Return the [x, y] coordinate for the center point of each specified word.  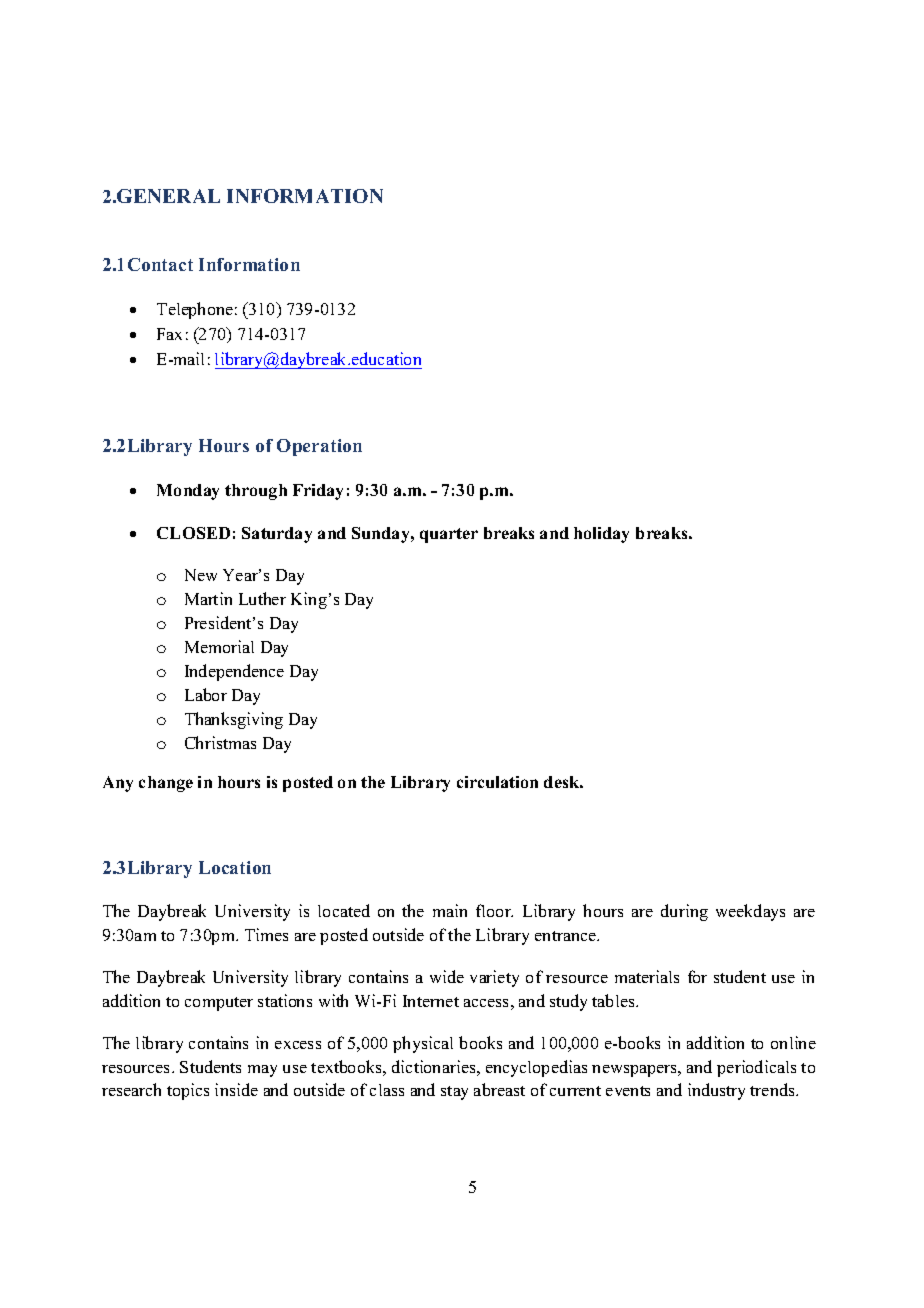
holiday [601, 535]
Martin [208, 598]
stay [454, 1093]
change [166, 784]
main [450, 910]
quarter [449, 535]
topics [188, 1091]
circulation [497, 782]
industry [716, 1091]
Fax [169, 334]
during [684, 912]
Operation [319, 447]
